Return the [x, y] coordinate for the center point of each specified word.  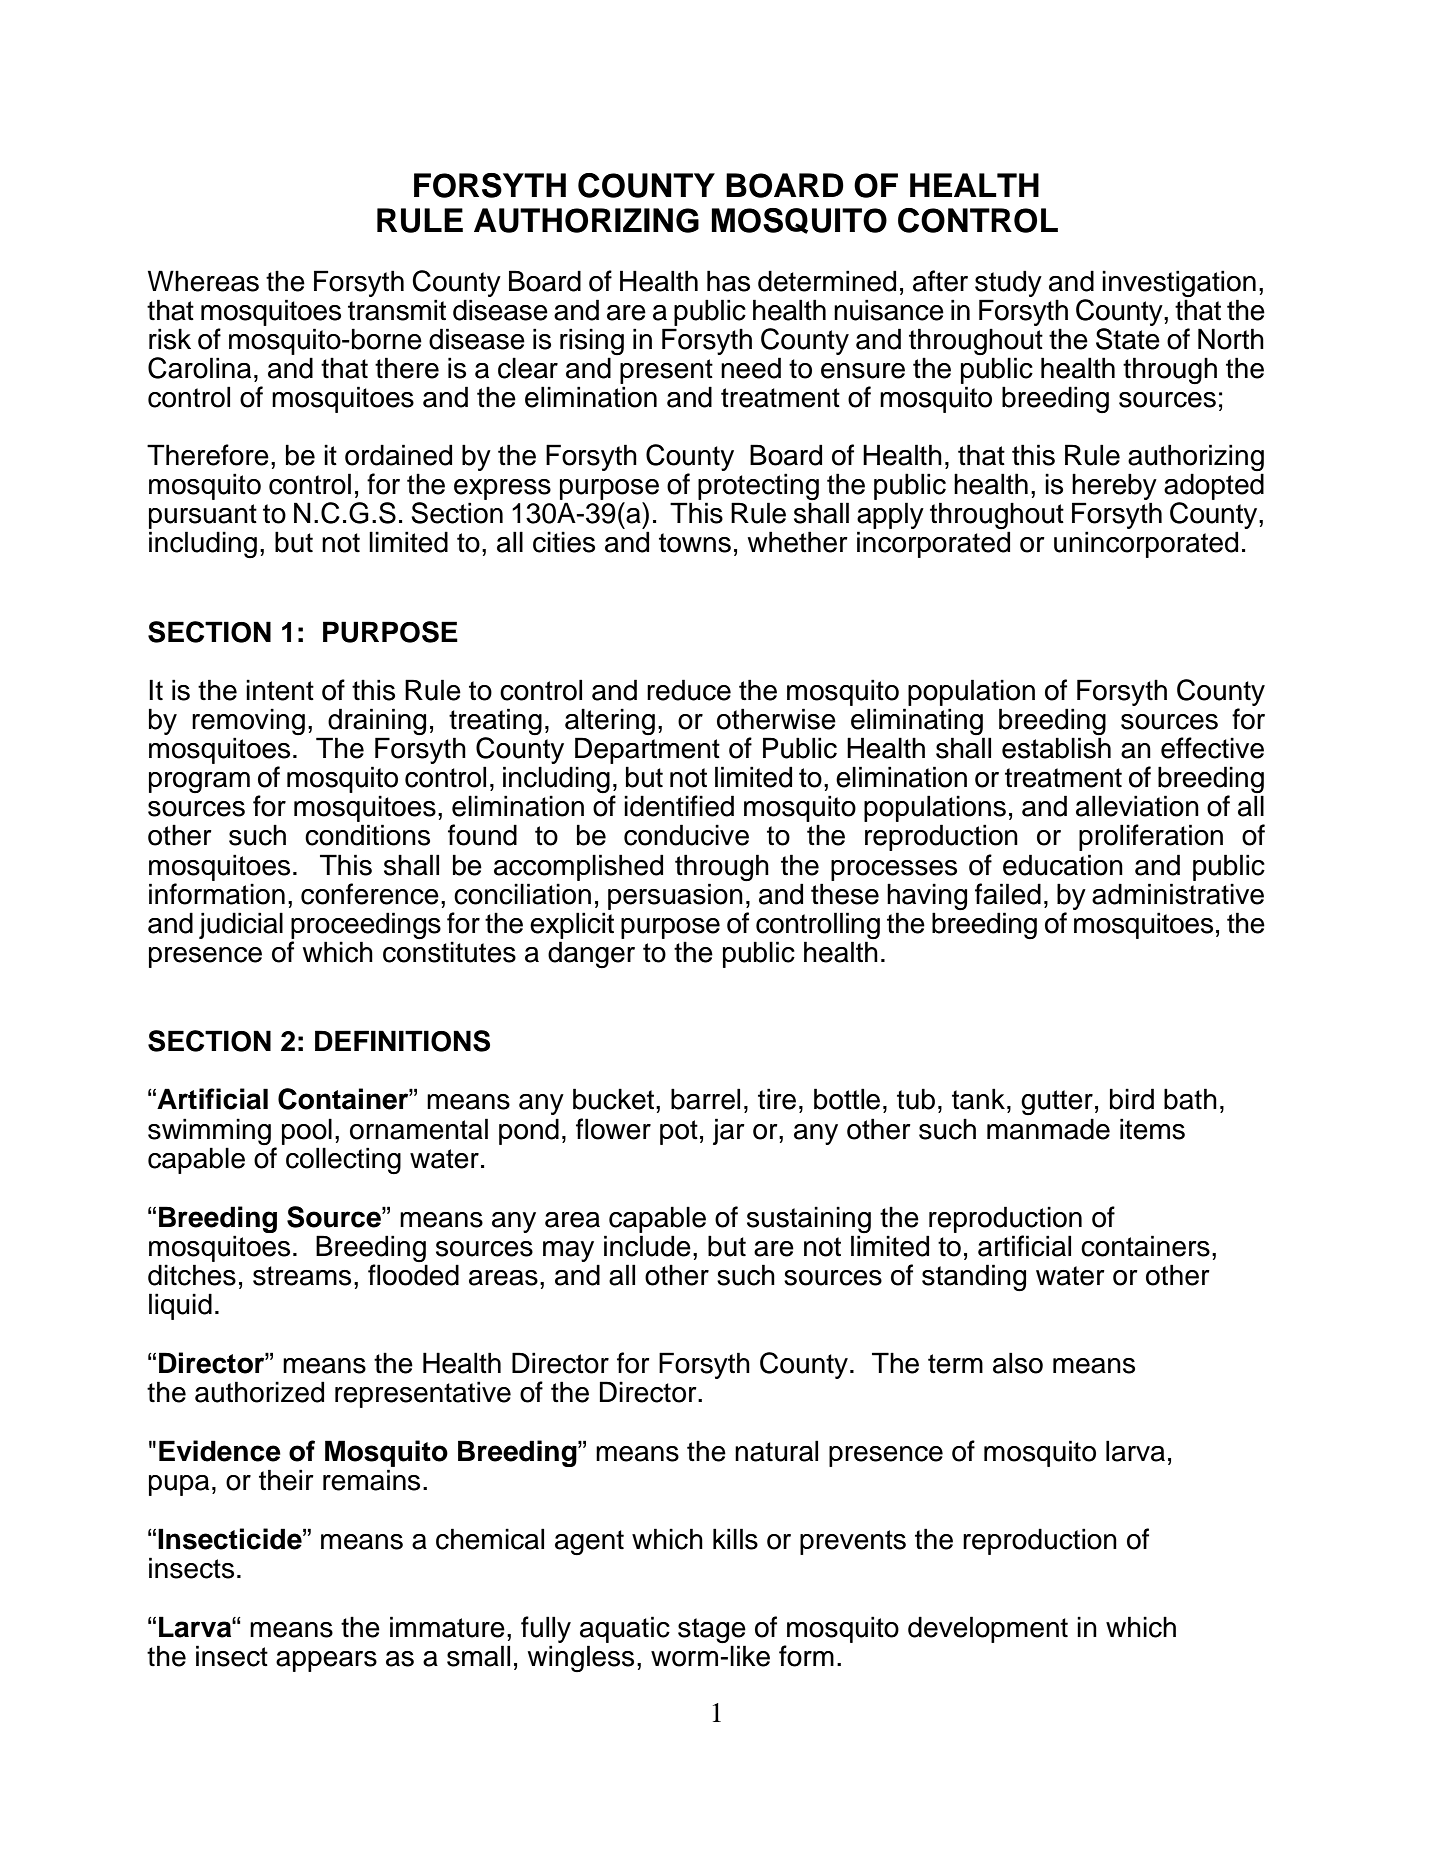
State [1128, 339]
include [647, 1246]
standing [974, 1278]
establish [1056, 748]
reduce [689, 690]
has [728, 281]
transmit [397, 310]
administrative [1178, 894]
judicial [241, 925]
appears [326, 1661]
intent [280, 690]
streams [302, 1276]
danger [591, 955]
